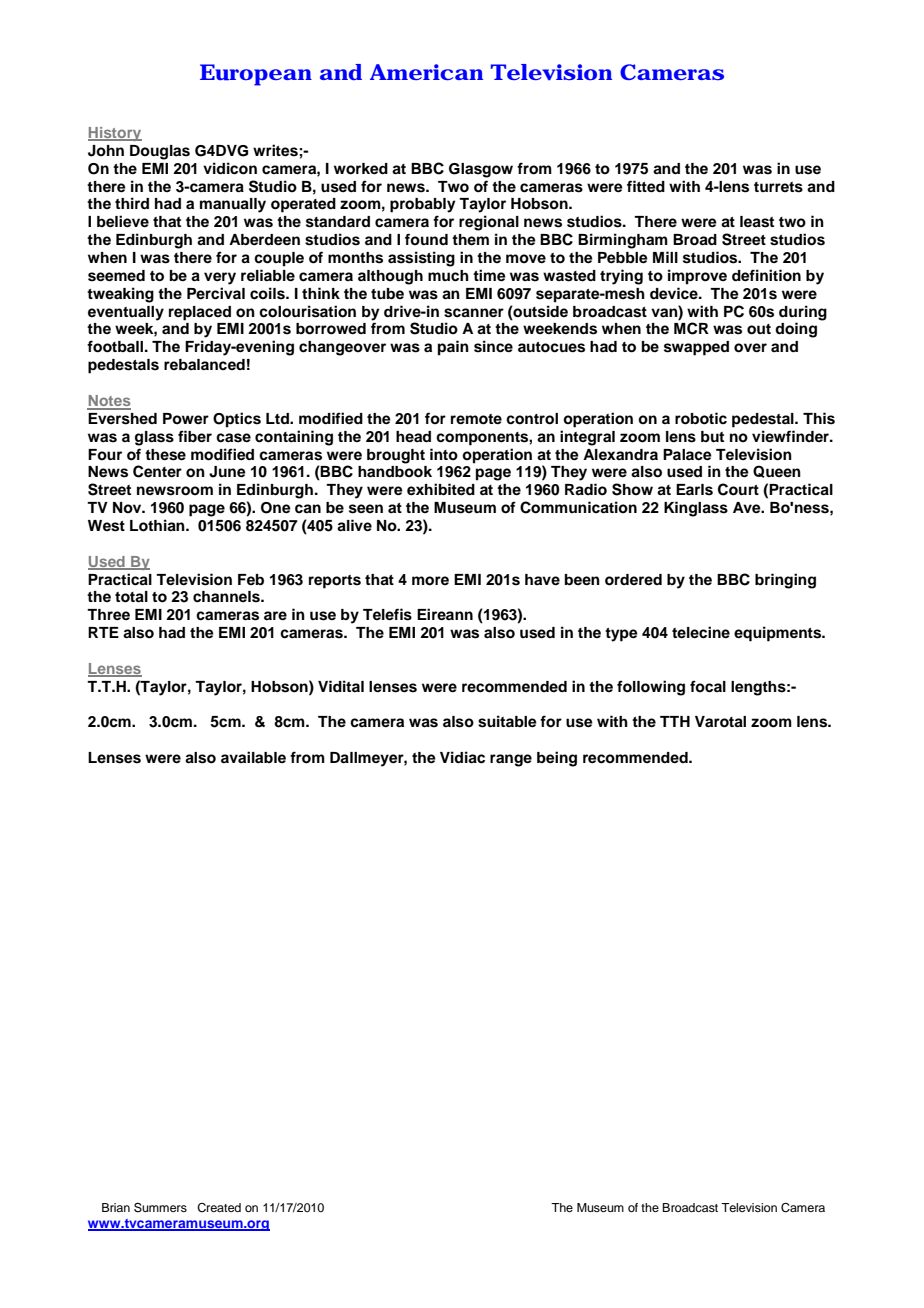 Image resolution: width=924 pixels, height=1308 pixels. What do you see at coordinates (219, 1208) in the document?
I see `Created` at bounding box center [219, 1208].
